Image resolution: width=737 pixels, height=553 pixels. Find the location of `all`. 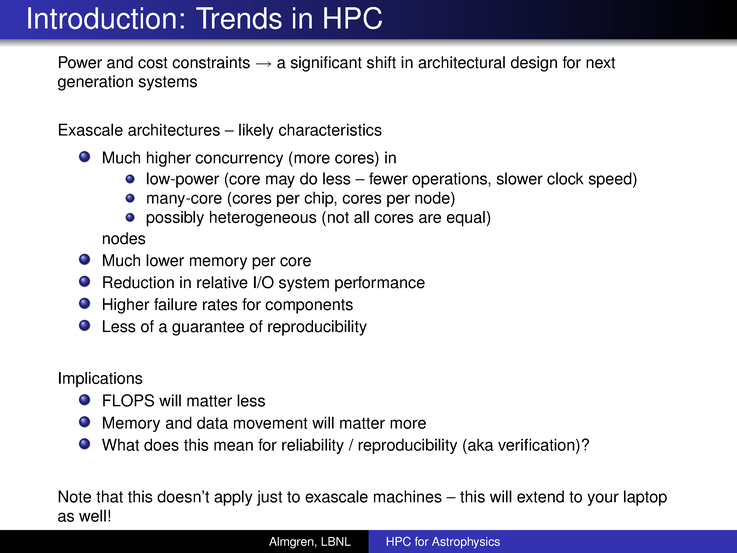

all is located at coordinates (361, 217).
